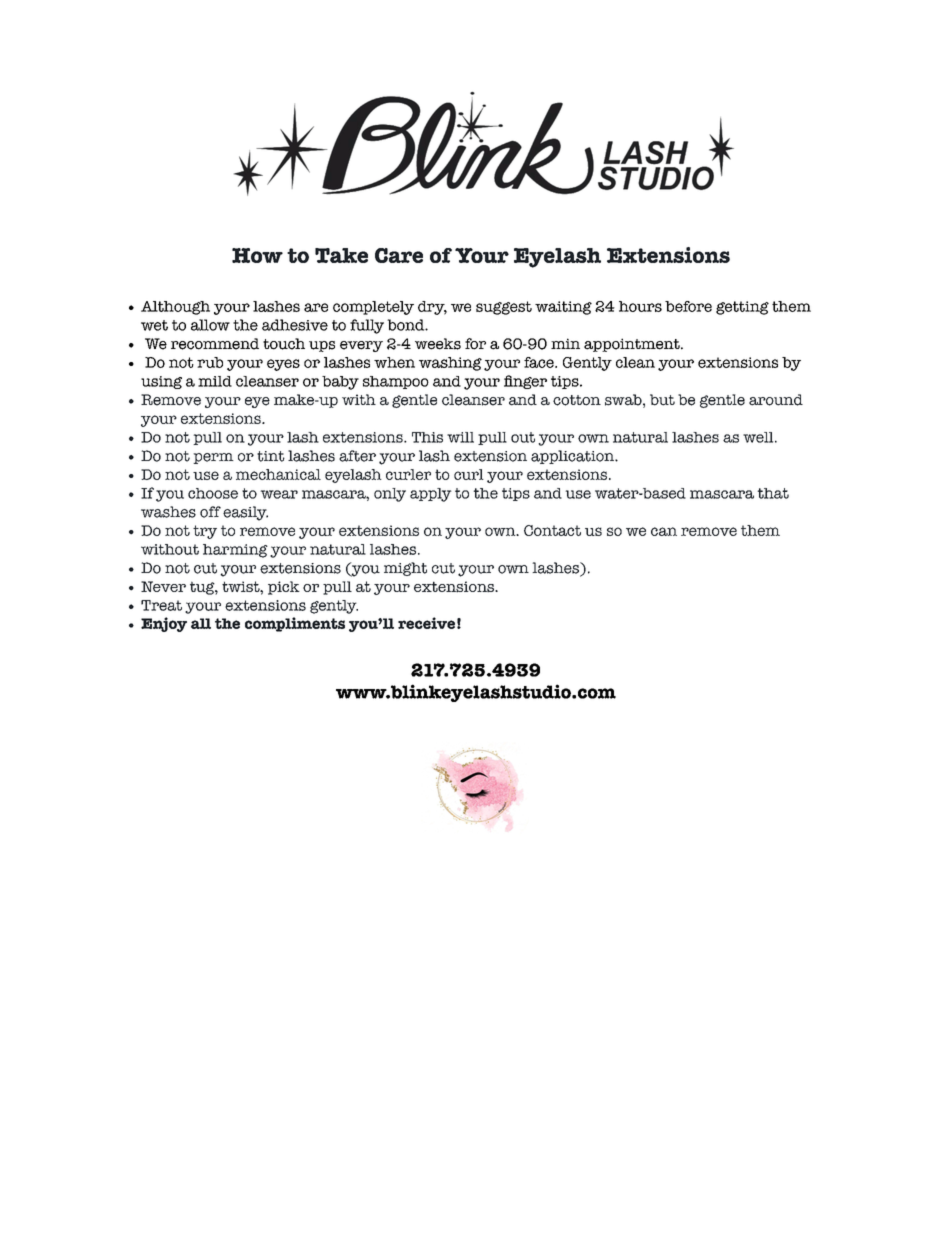 The image size is (952, 1233). Describe the element at coordinates (460, 437) in the screenshot. I see `will` at that location.
